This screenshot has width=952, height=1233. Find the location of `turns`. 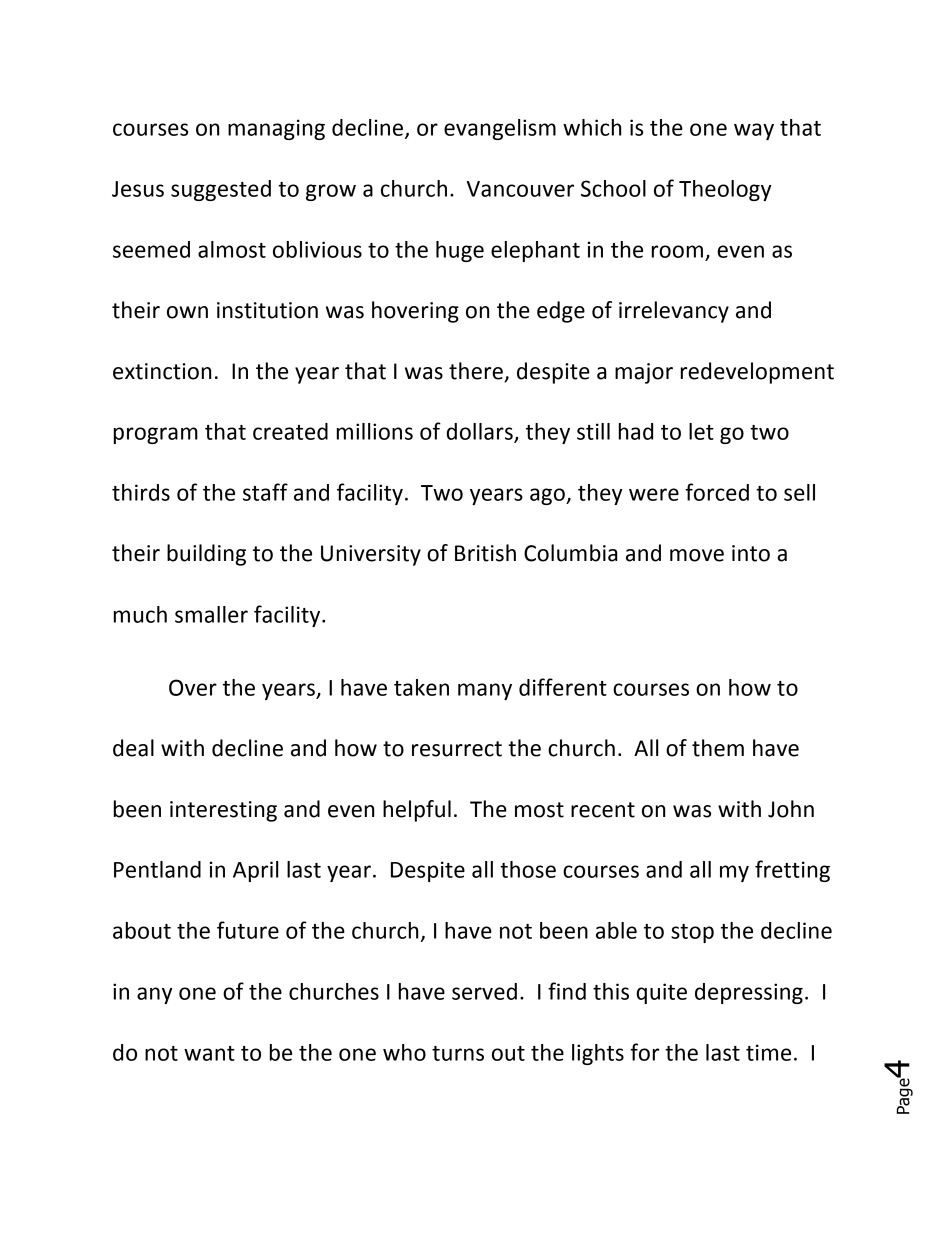

turns is located at coordinates (458, 1053).
